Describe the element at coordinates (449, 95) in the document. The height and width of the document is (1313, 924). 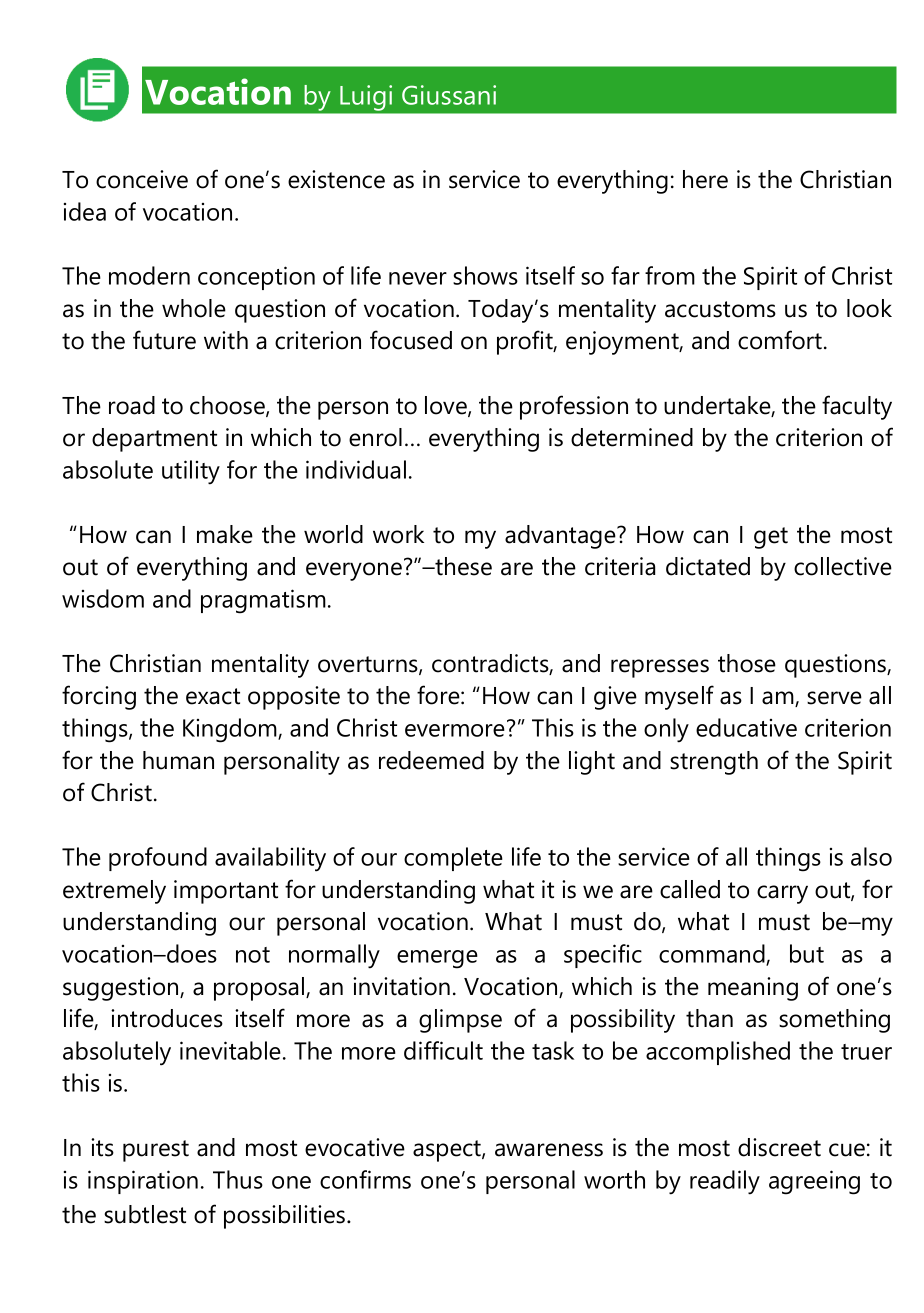
I see `Giussani` at that location.
